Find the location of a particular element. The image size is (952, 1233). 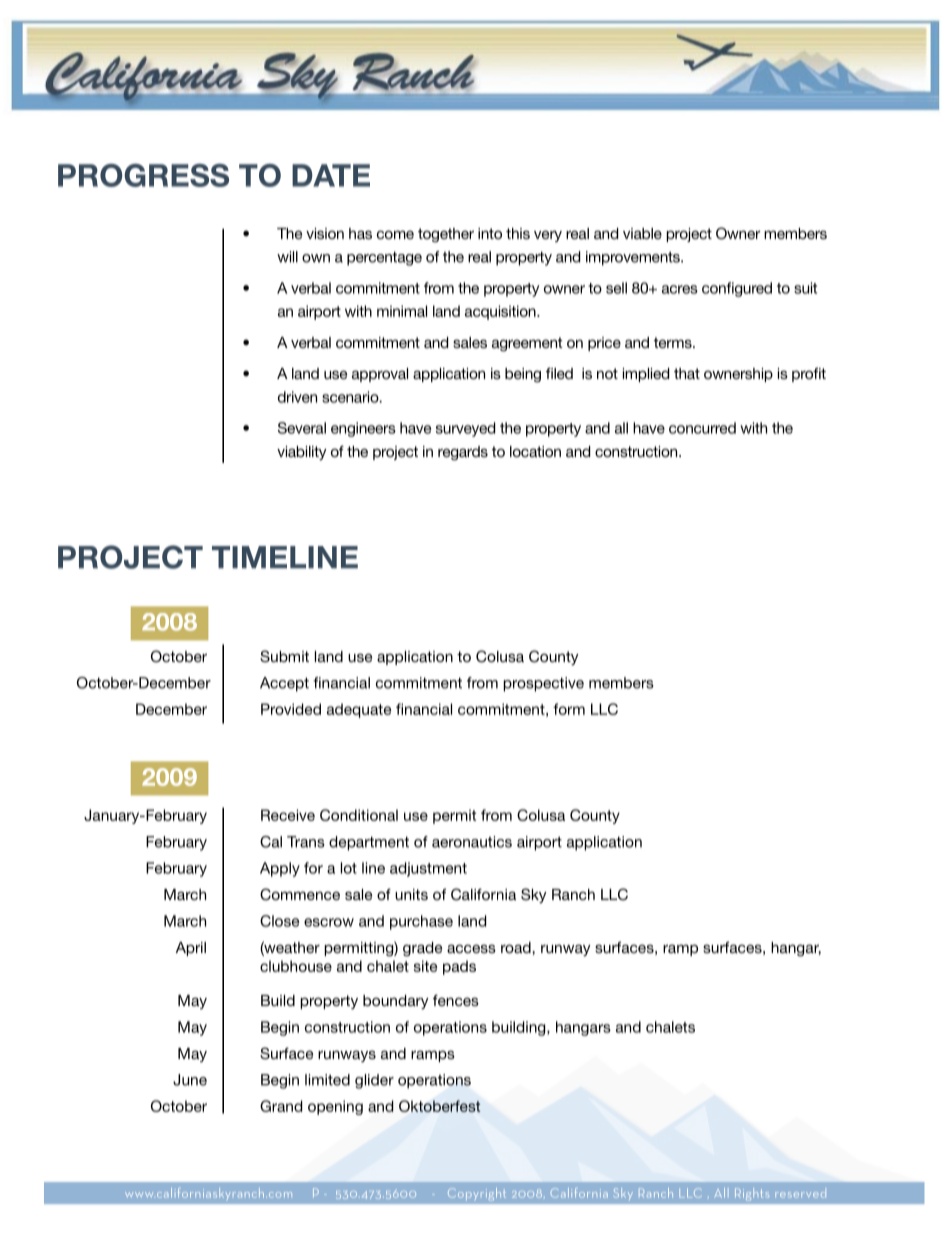

form is located at coordinates (569, 709).
